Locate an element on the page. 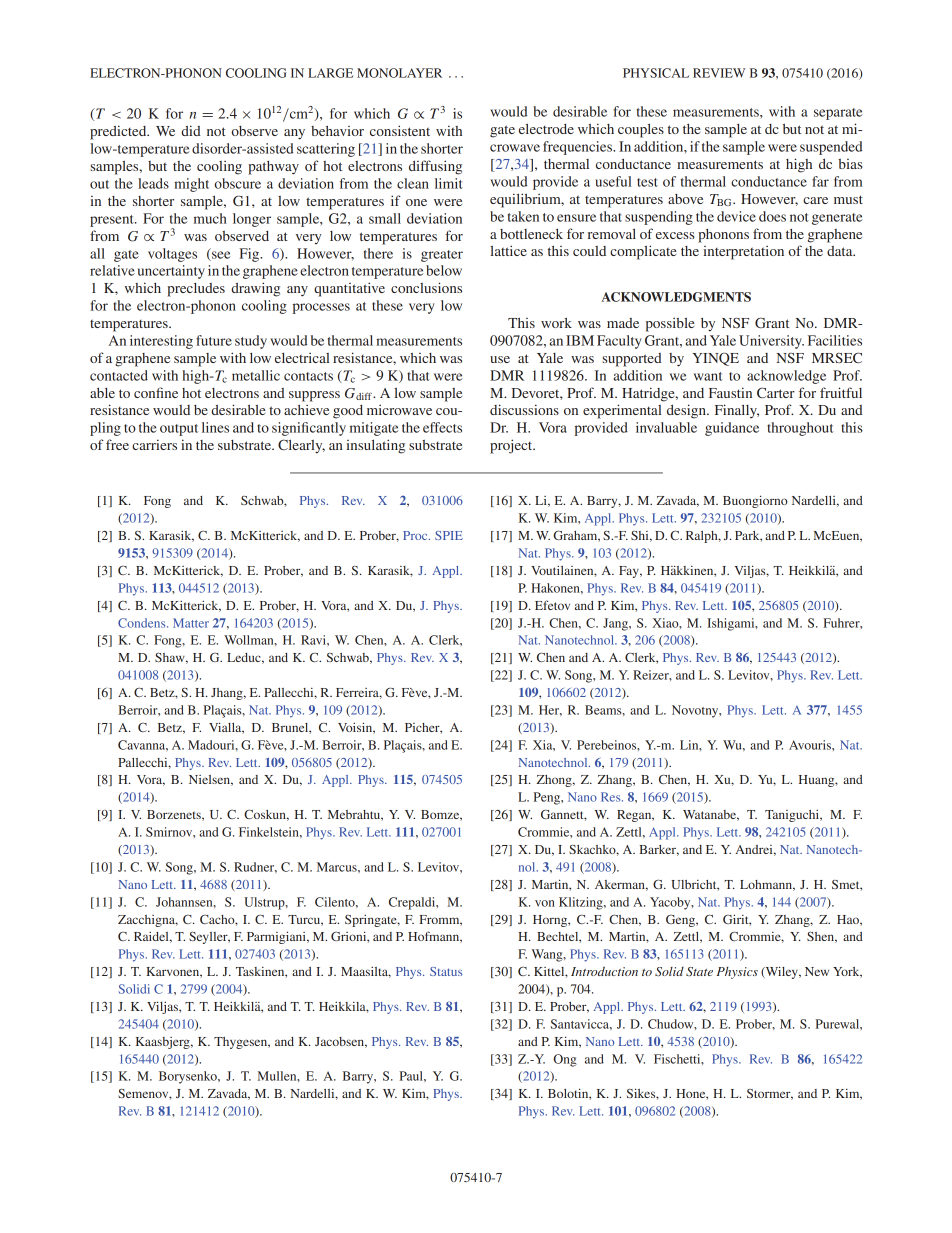 Image resolution: width=952 pixels, height=1233 pixels. Stormer is located at coordinates (770, 1094).
